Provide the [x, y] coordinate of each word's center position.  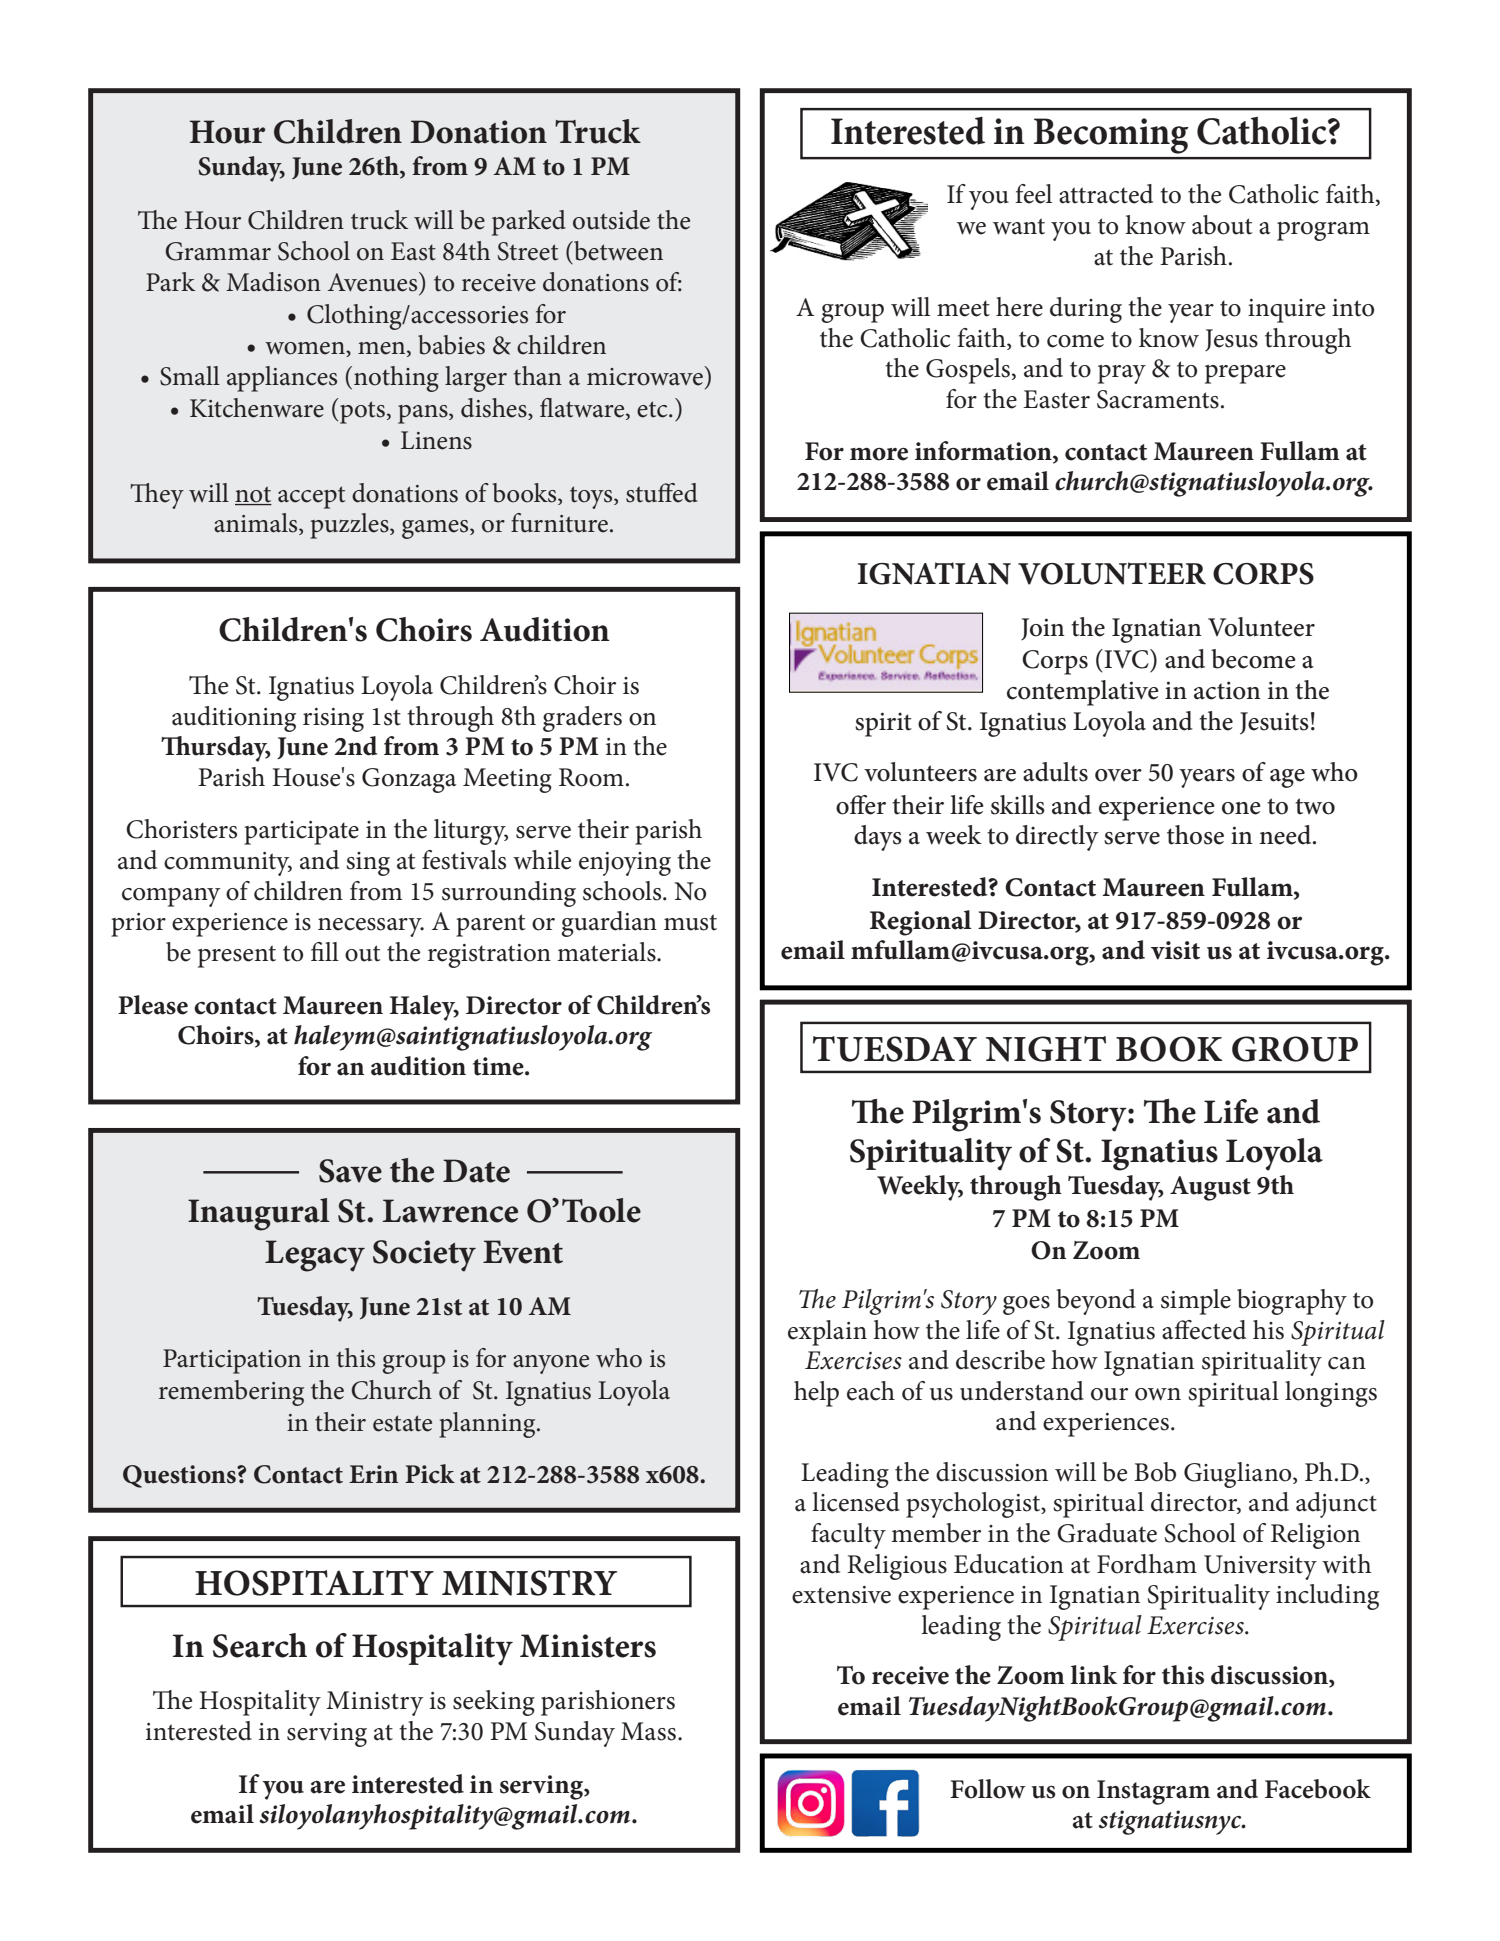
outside [611, 220]
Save [350, 1171]
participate [301, 833]
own [1158, 1394]
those [1195, 835]
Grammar [218, 251]
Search [260, 1645]
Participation [232, 1361]
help [816, 1394]
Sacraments [1158, 399]
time [499, 1066]
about [1222, 225]
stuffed [662, 493]
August [1210, 1188]
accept [311, 497]
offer [861, 805]
